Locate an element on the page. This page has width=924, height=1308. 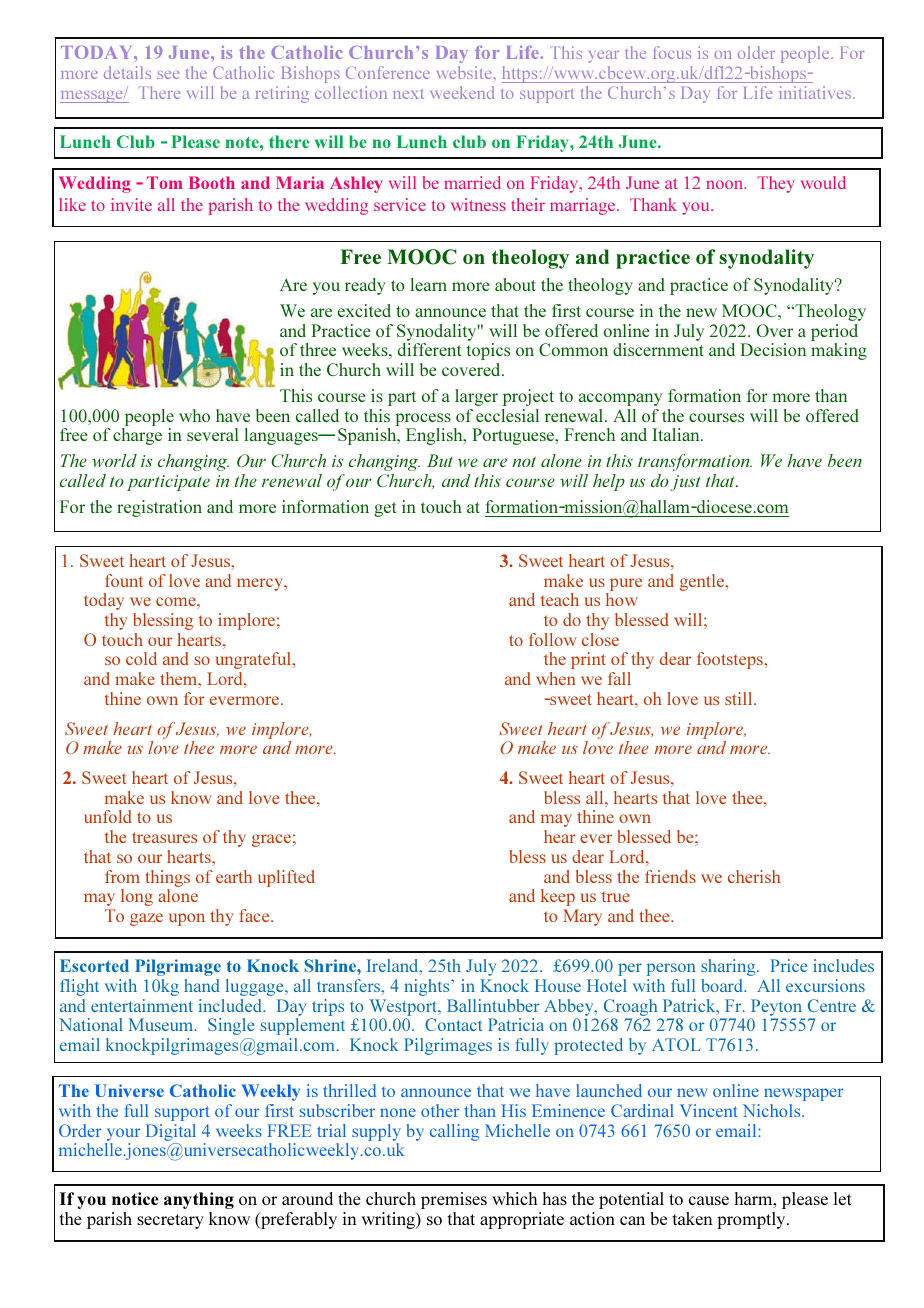
invite is located at coordinates (131, 204).
